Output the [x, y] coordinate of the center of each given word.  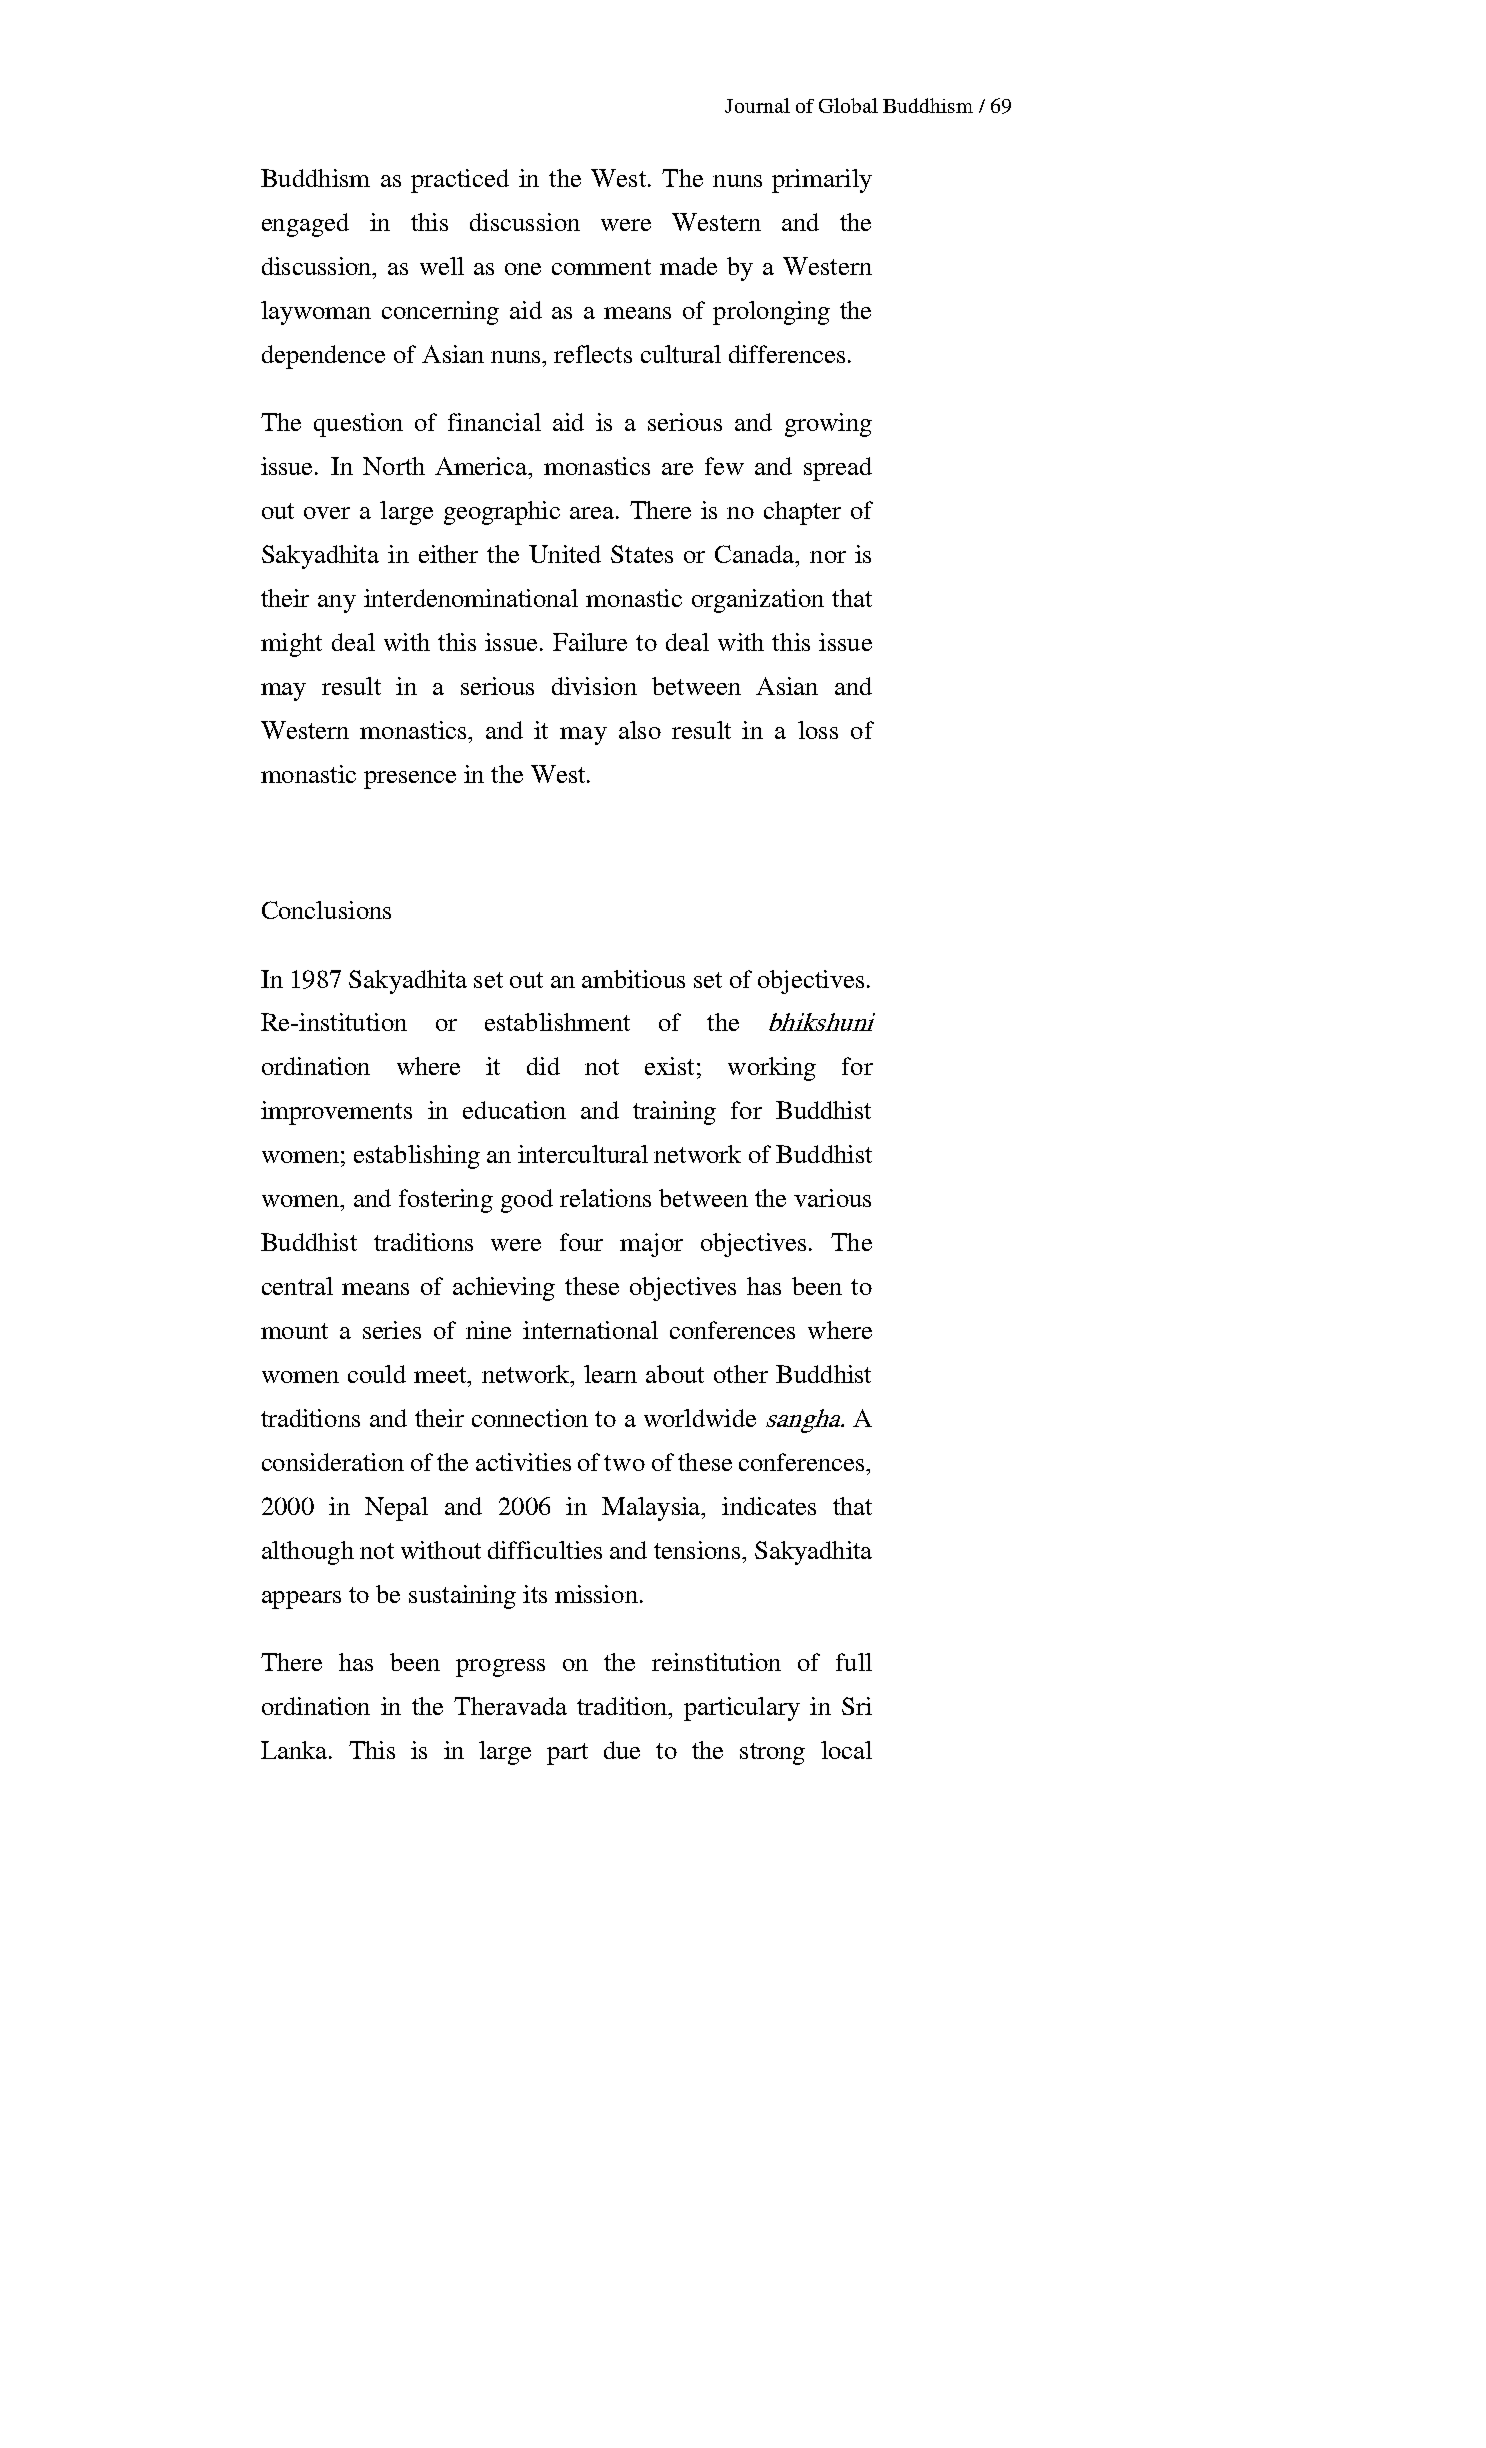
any [337, 604]
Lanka [295, 1750]
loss [818, 730]
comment [601, 267]
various [832, 1198]
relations [605, 1198]
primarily [822, 181]
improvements [336, 1113]
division [594, 686]
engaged [305, 225]
